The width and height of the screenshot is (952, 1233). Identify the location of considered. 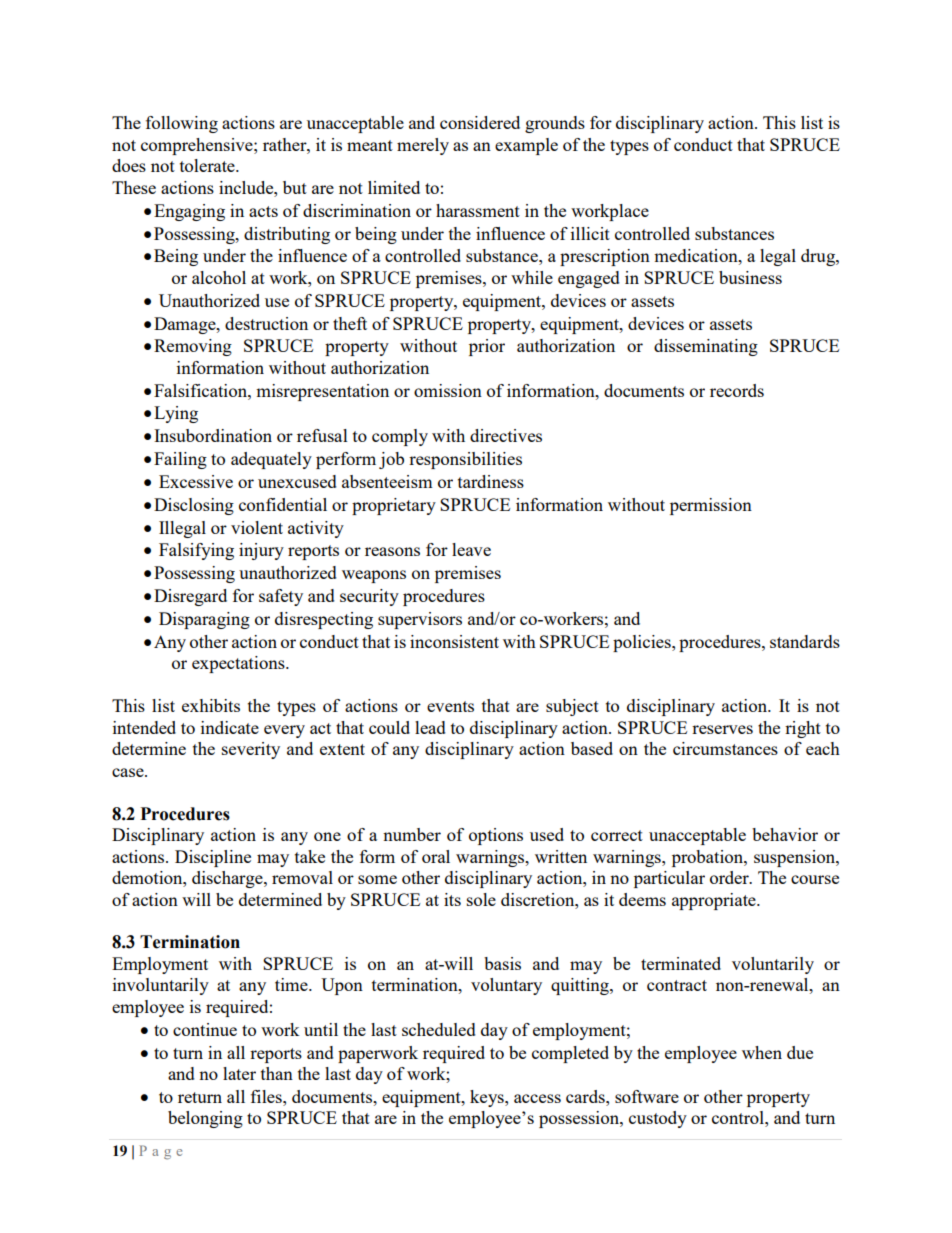
(480, 122).
